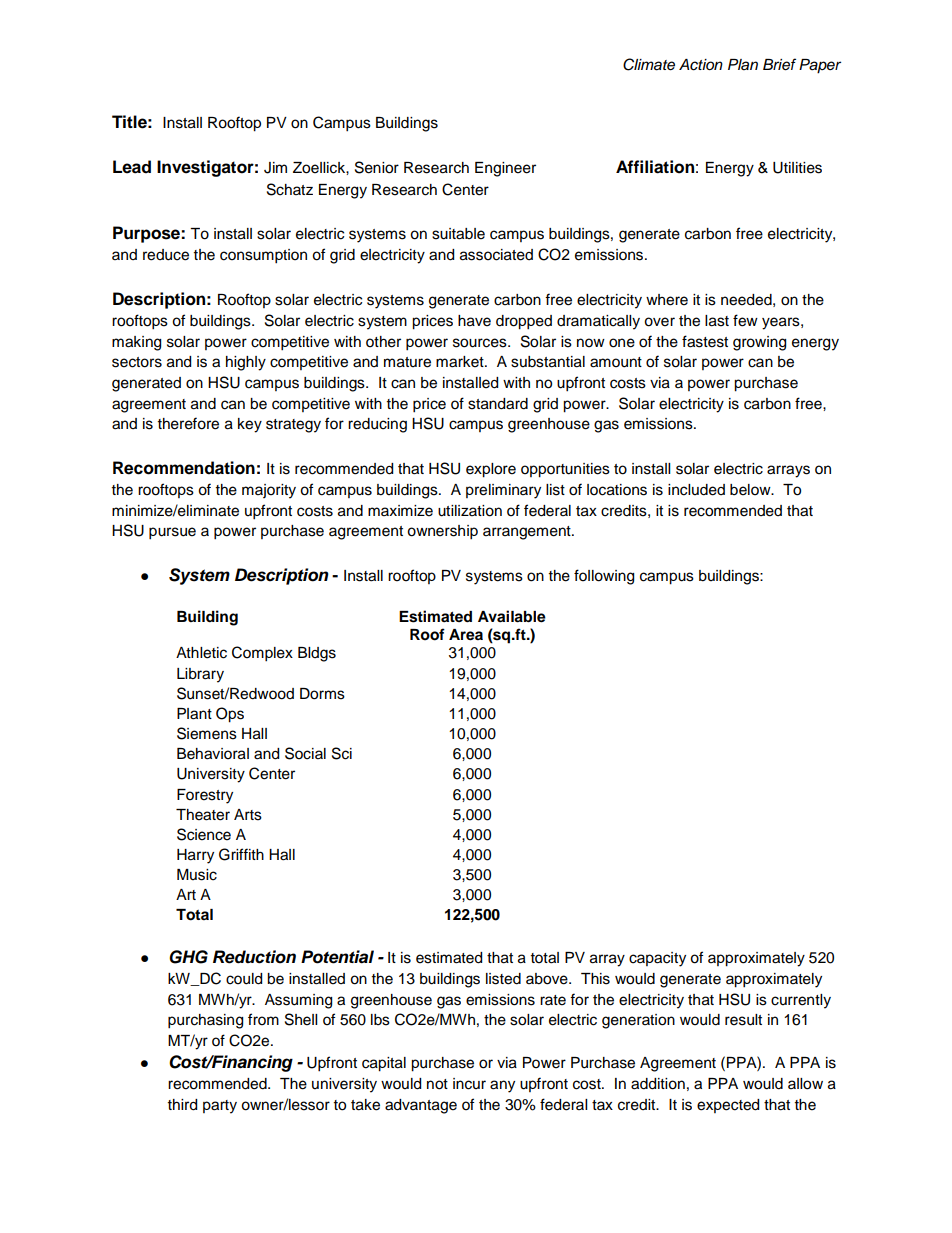 This image has width=952, height=1233. Describe the element at coordinates (512, 616) in the image. I see `Available` at that location.
